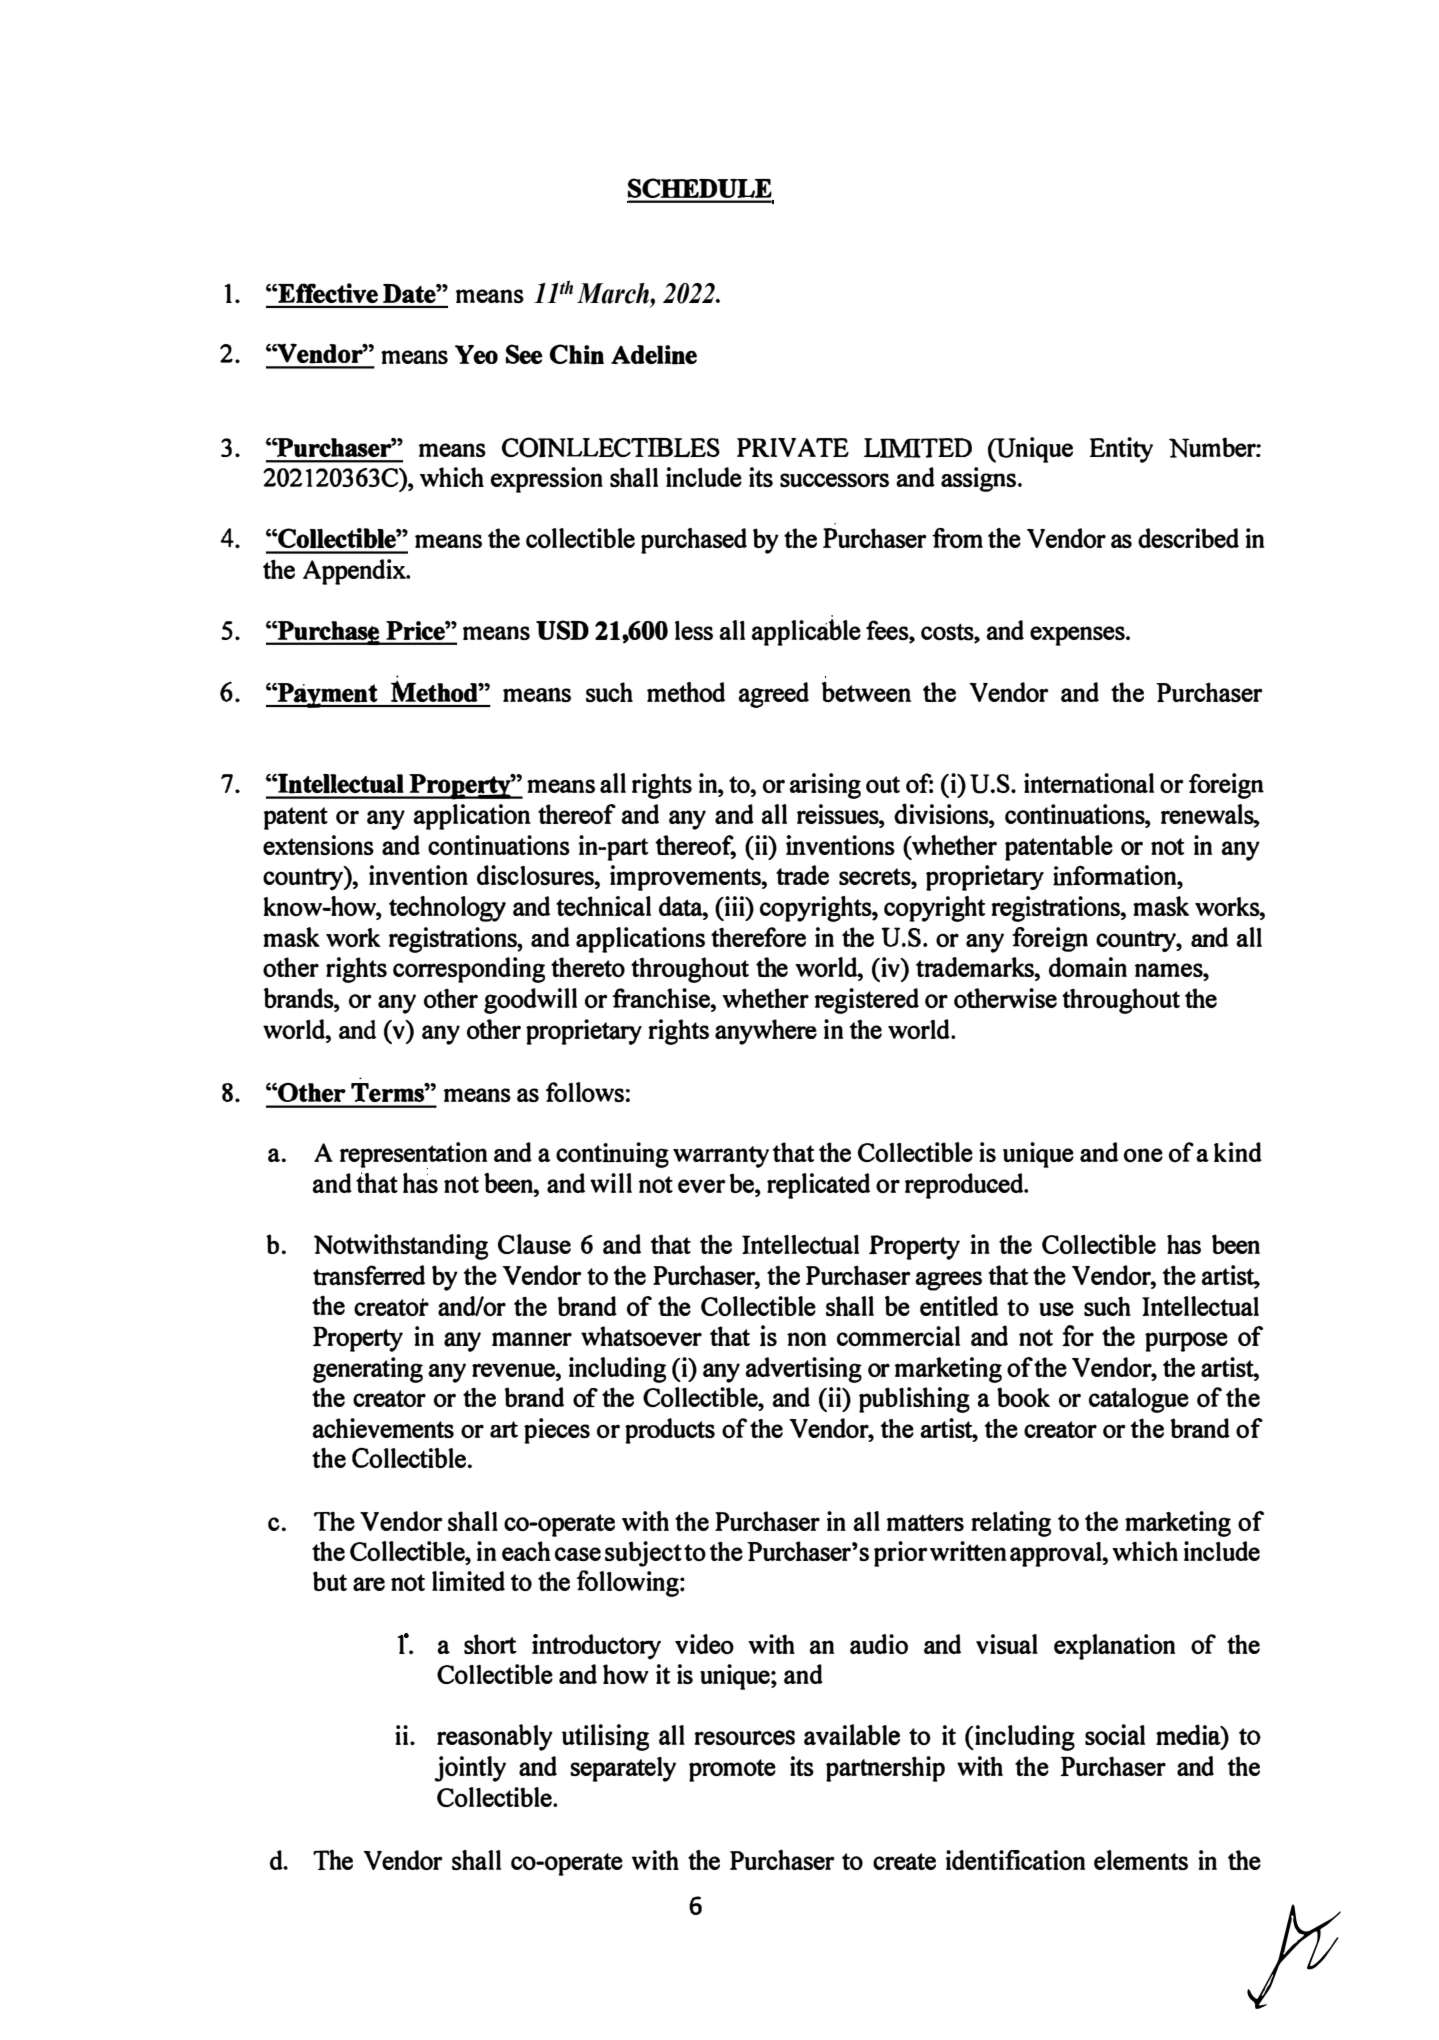 This document has height=2040, width=1439. Describe the element at coordinates (413, 1156) in the document. I see `representation` at that location.
